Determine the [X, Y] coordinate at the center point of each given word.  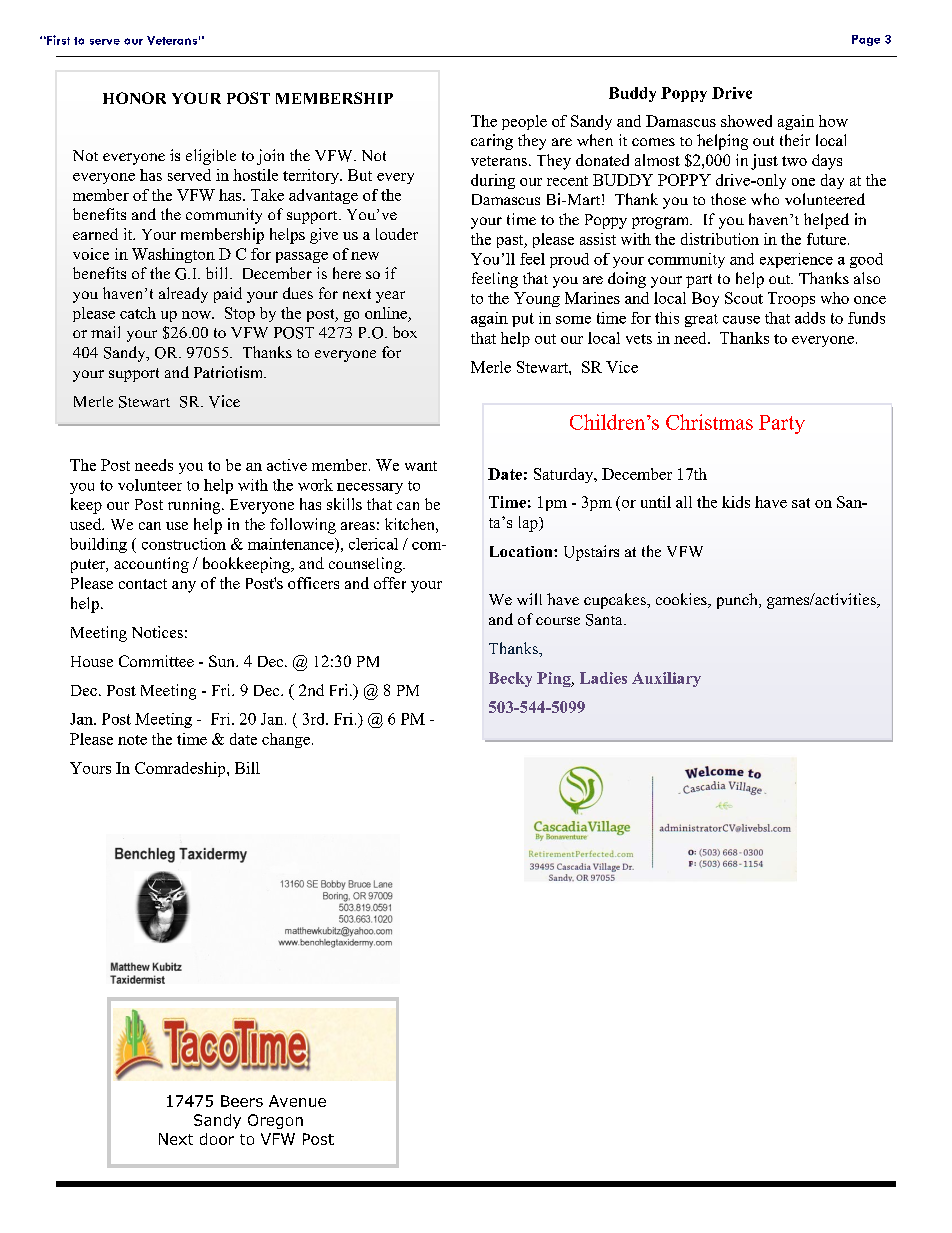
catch [138, 313]
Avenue [297, 1101]
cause [741, 320]
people [524, 122]
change [286, 740]
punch [738, 601]
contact [143, 584]
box [405, 332]
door [217, 1139]
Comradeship [181, 769]
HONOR [134, 98]
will [529, 599]
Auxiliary [666, 679]
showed [746, 121]
